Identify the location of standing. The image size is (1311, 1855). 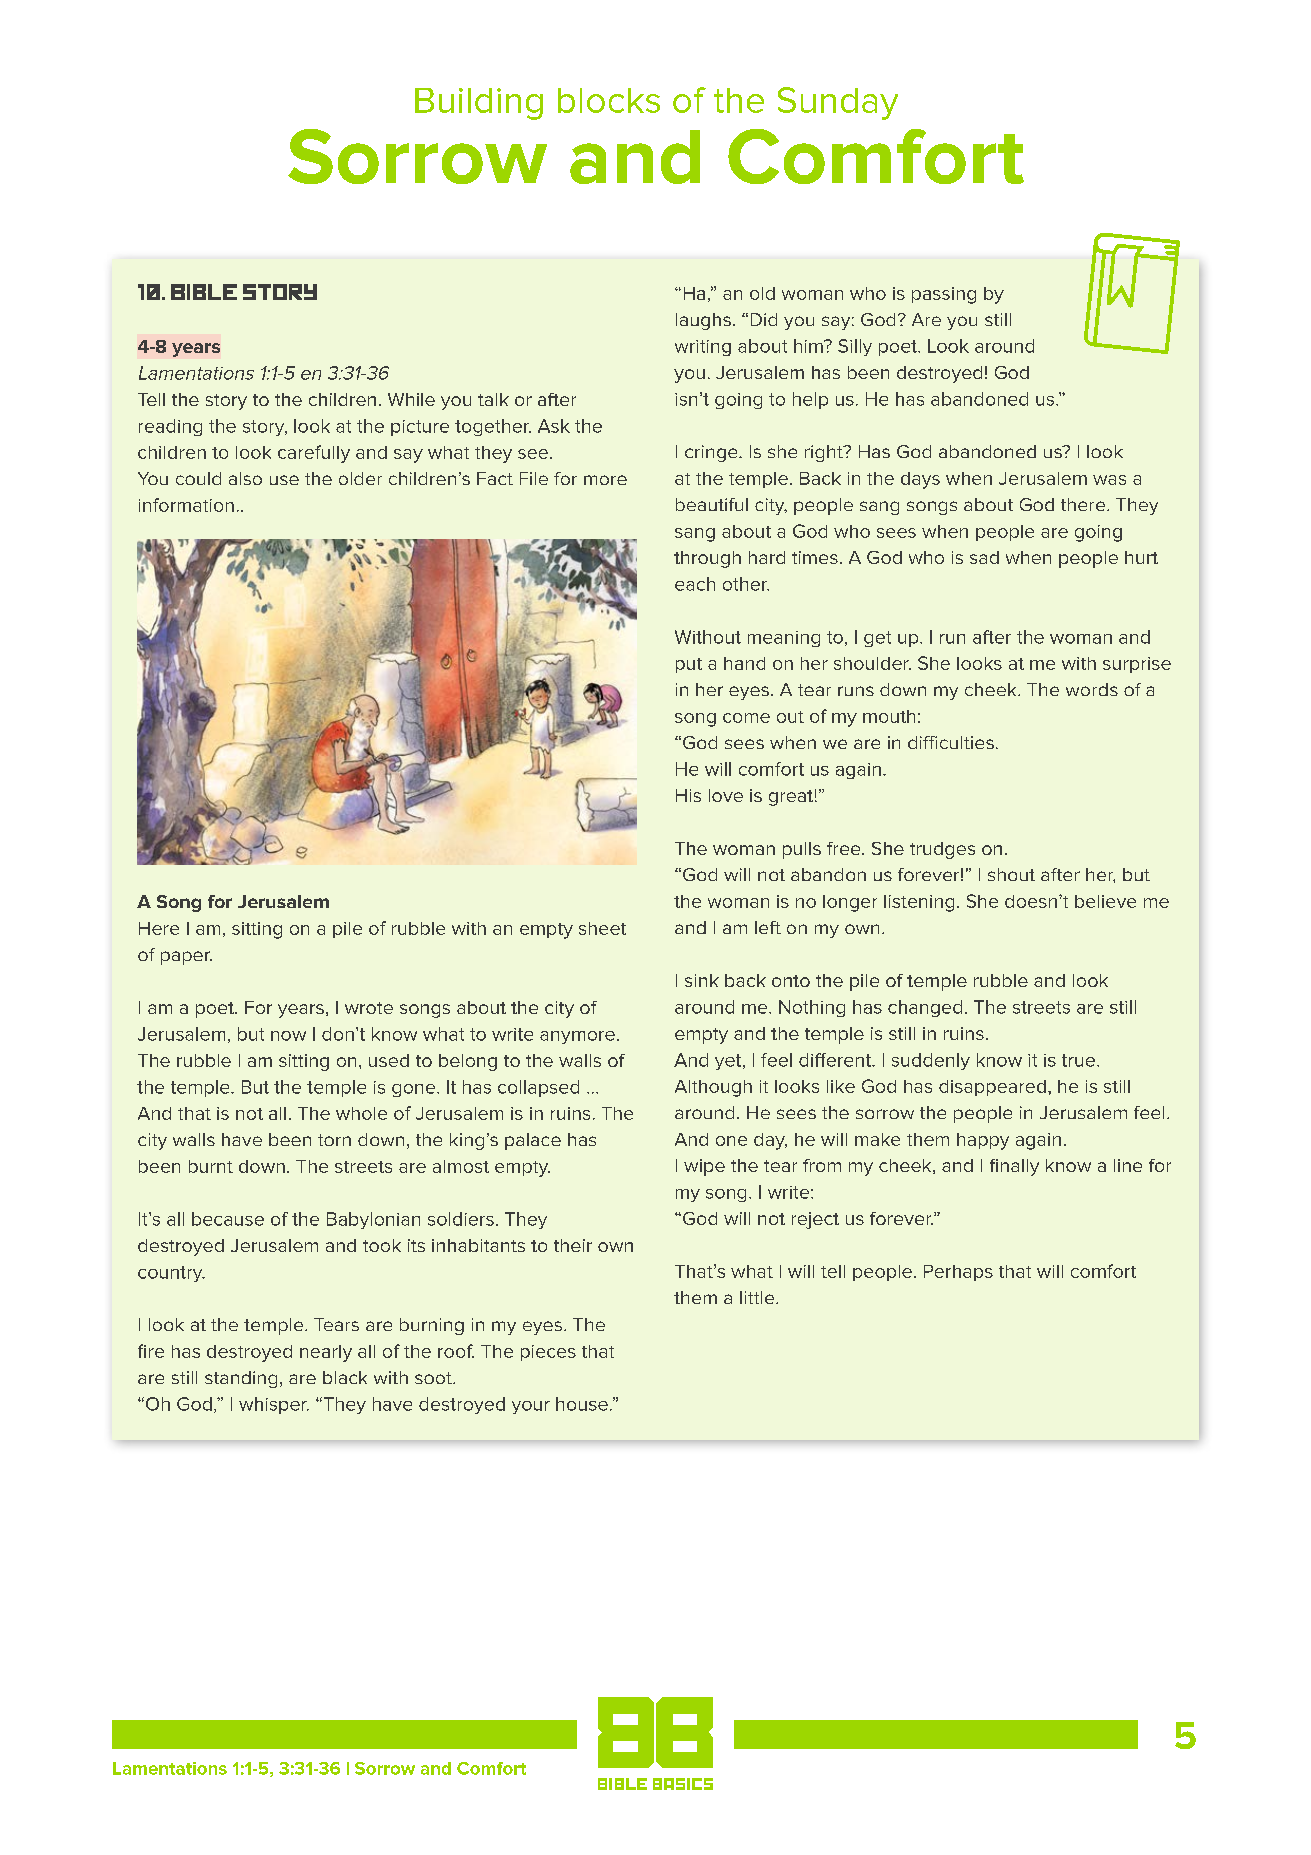
(241, 1379).
